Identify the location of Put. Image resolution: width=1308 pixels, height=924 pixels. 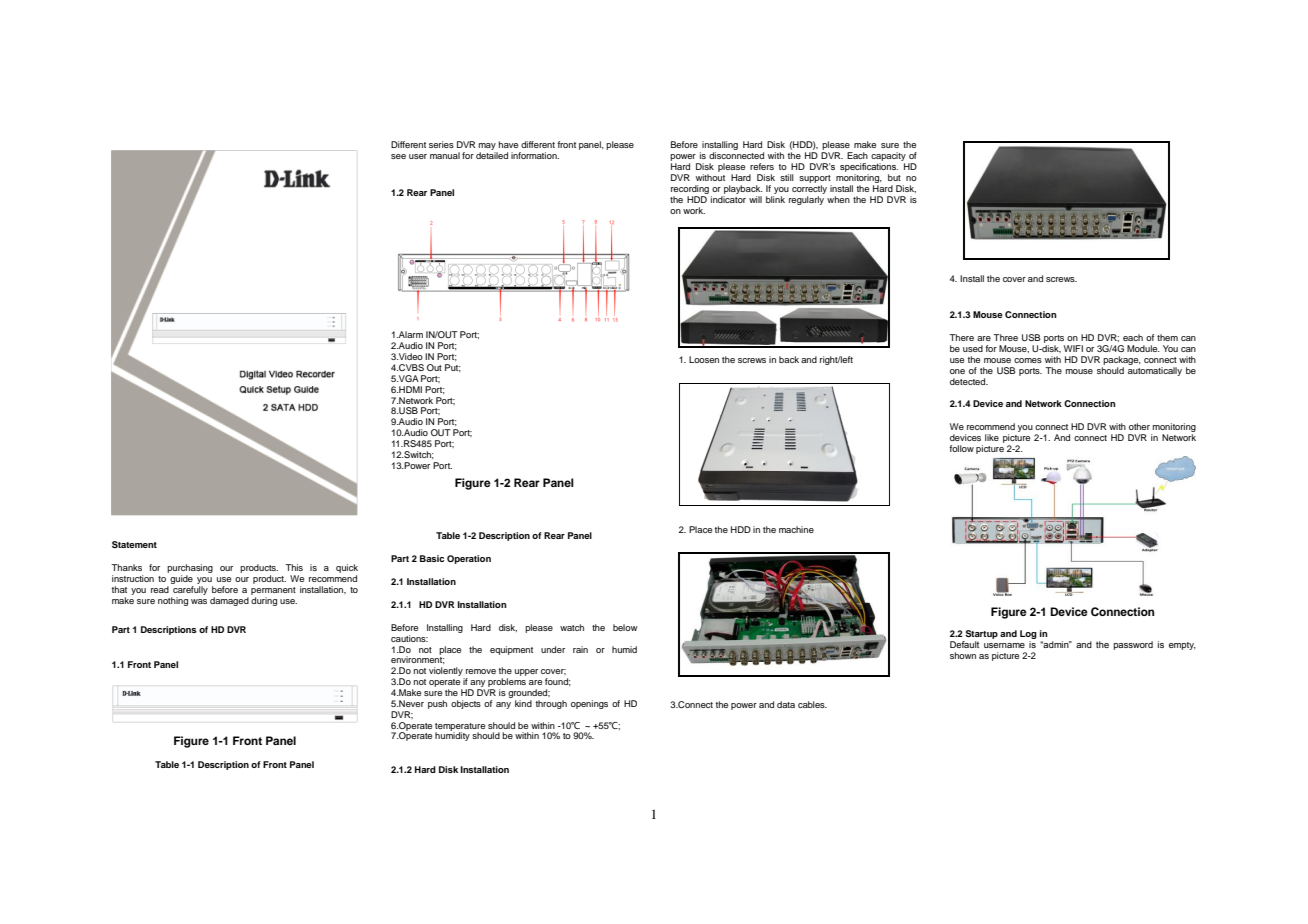
(453, 368).
